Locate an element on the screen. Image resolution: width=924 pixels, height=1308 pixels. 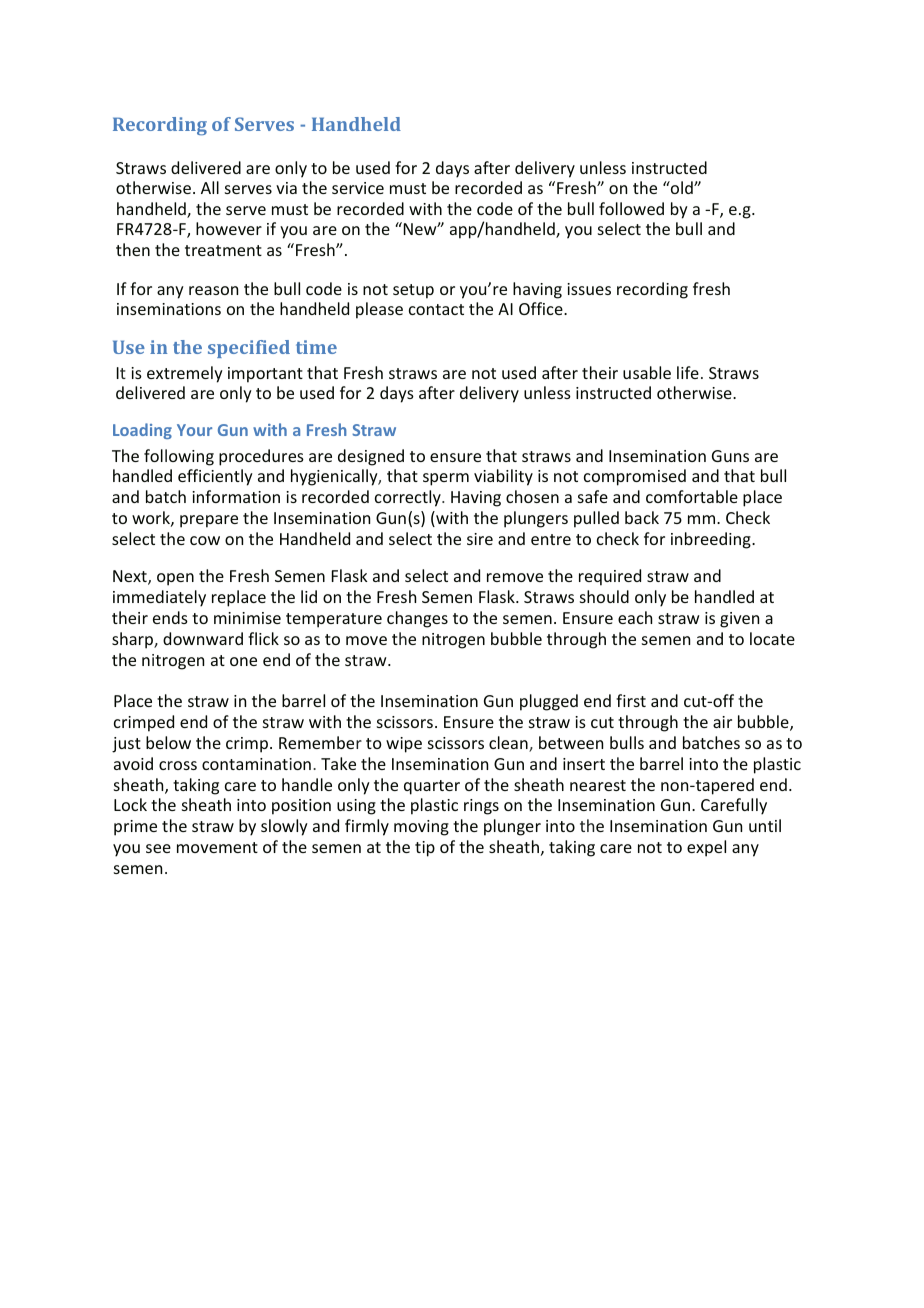
first is located at coordinates (631, 700).
